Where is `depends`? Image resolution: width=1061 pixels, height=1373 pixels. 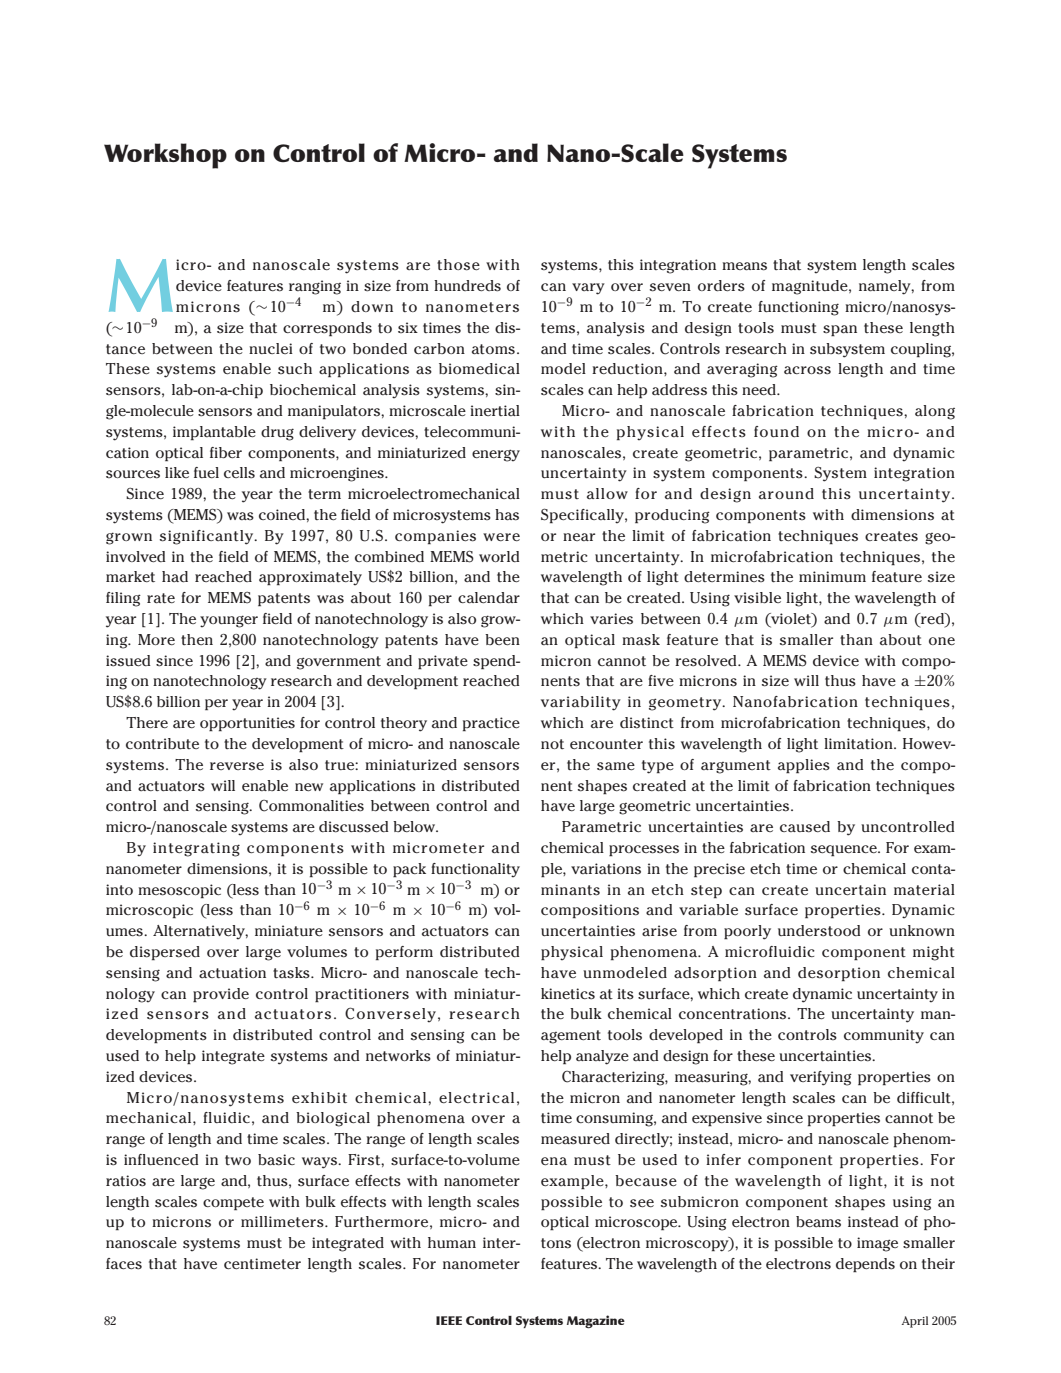 depends is located at coordinates (865, 1265).
